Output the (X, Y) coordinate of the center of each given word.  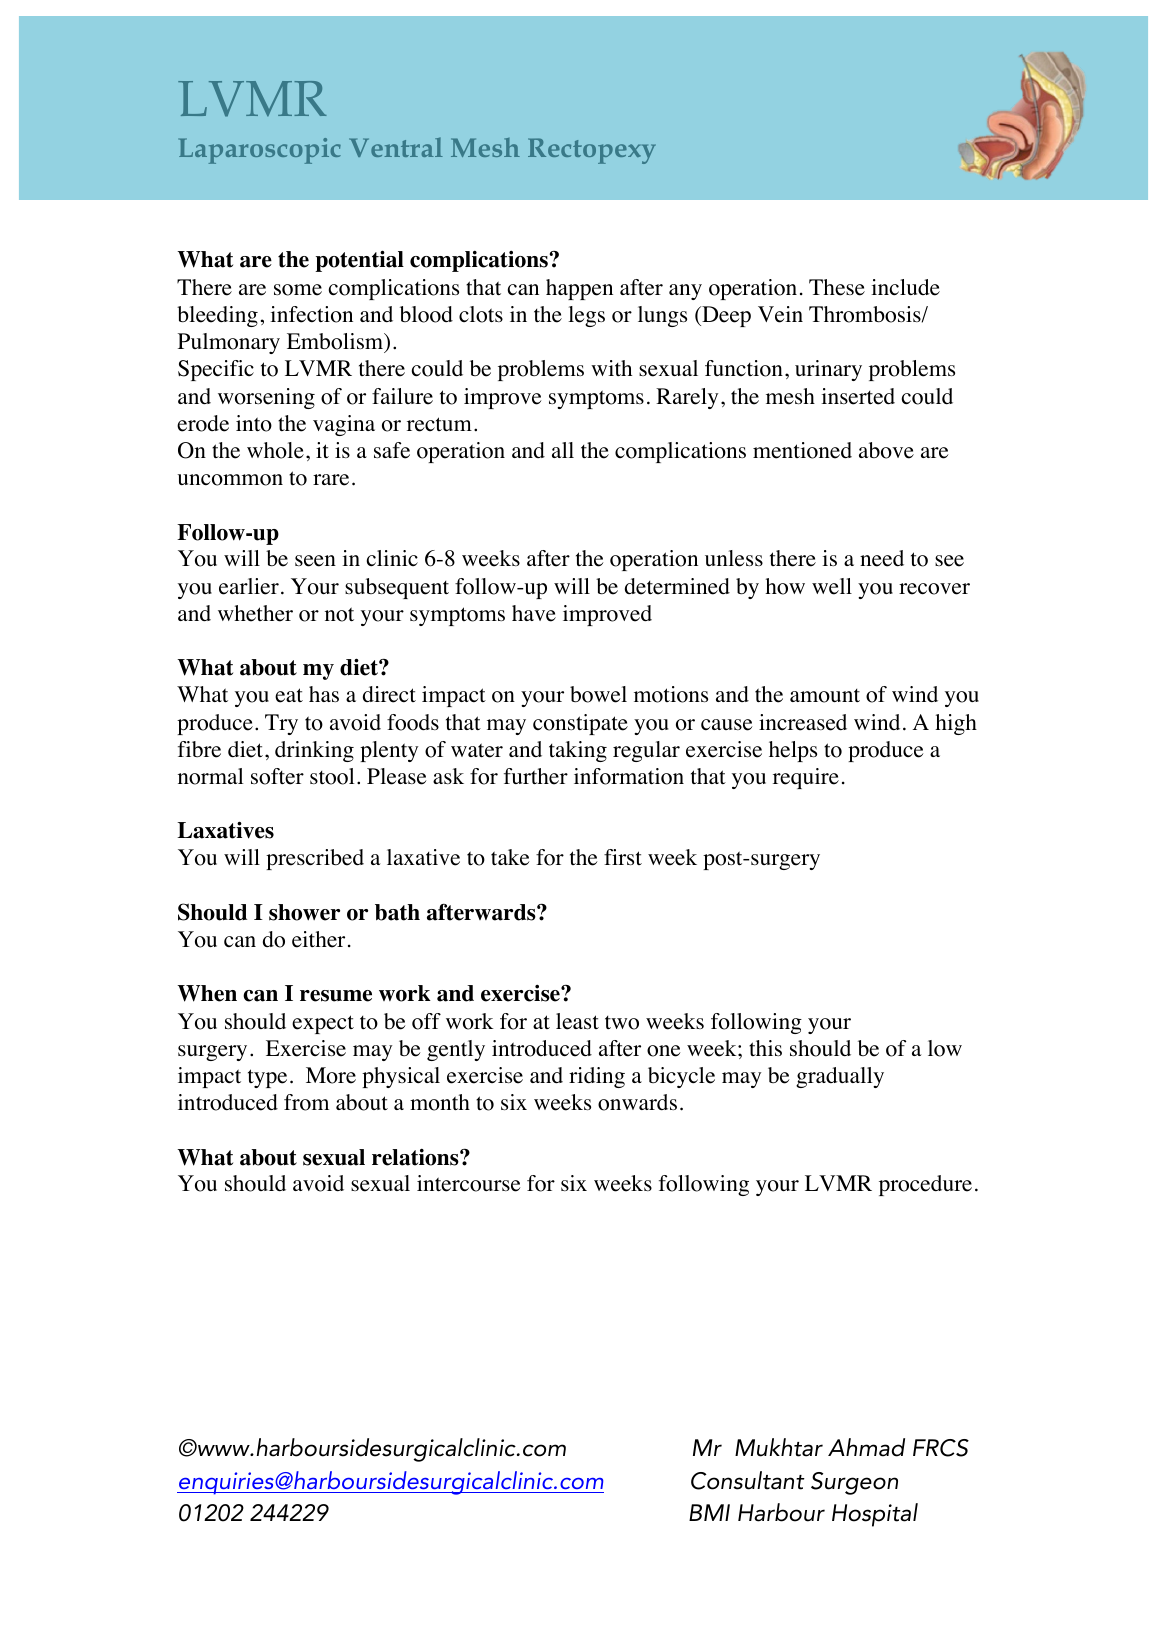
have (534, 613)
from (306, 1102)
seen (315, 561)
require (806, 778)
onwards (637, 1102)
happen (579, 289)
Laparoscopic (260, 151)
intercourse (468, 1183)
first (623, 857)
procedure (925, 1185)
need (882, 558)
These (837, 287)
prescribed (315, 859)
